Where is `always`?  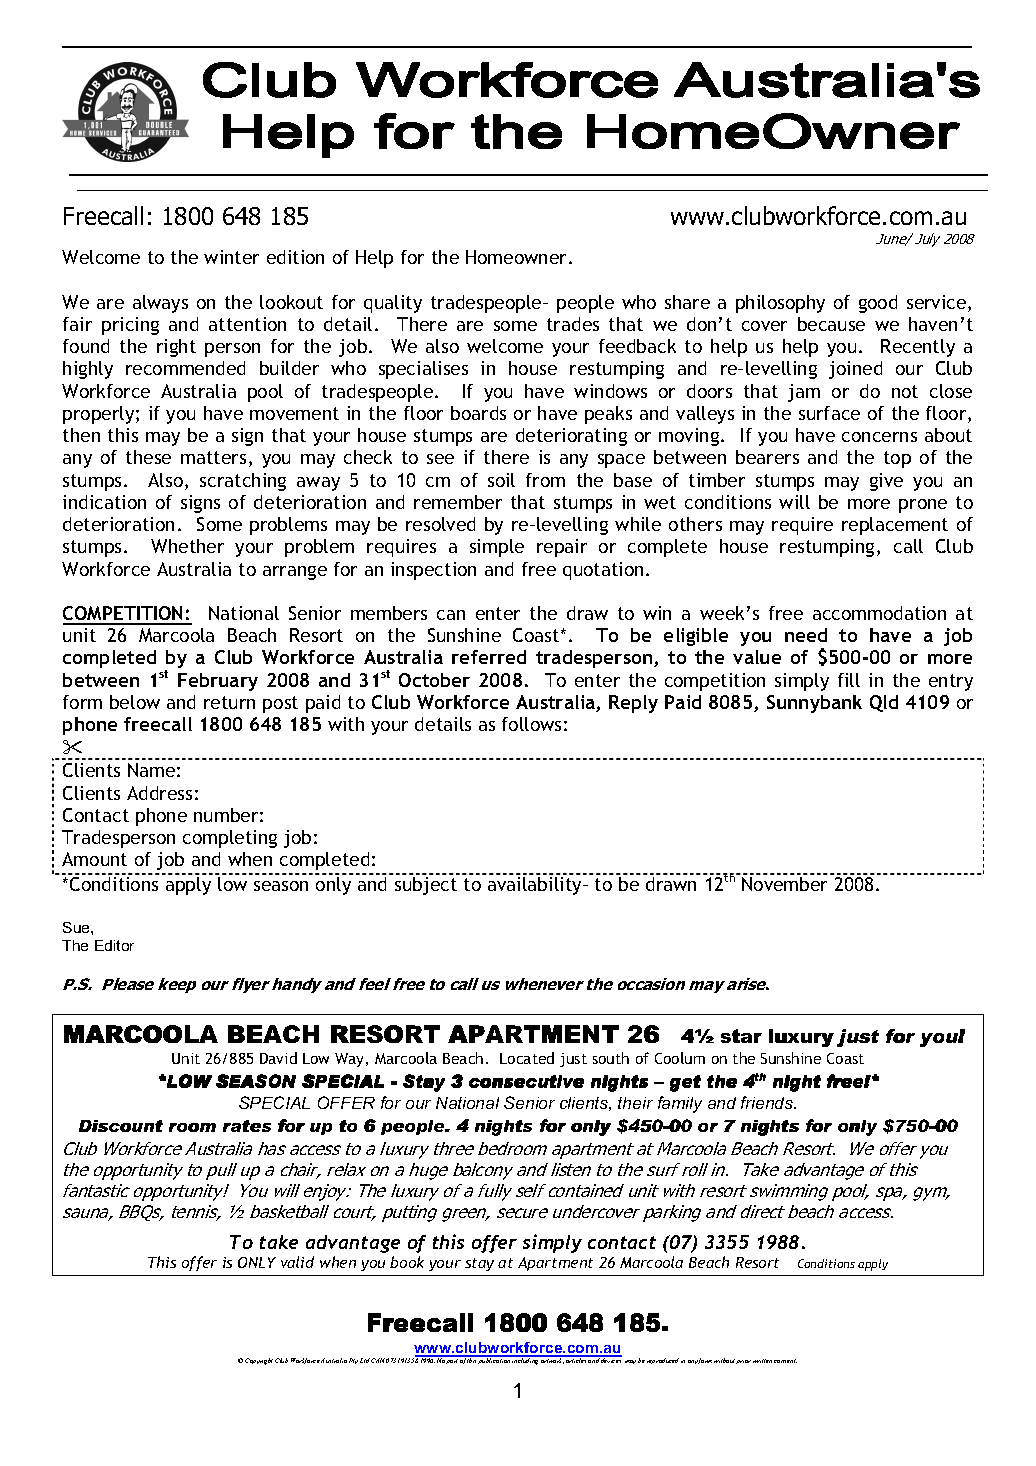
always is located at coordinates (160, 304).
